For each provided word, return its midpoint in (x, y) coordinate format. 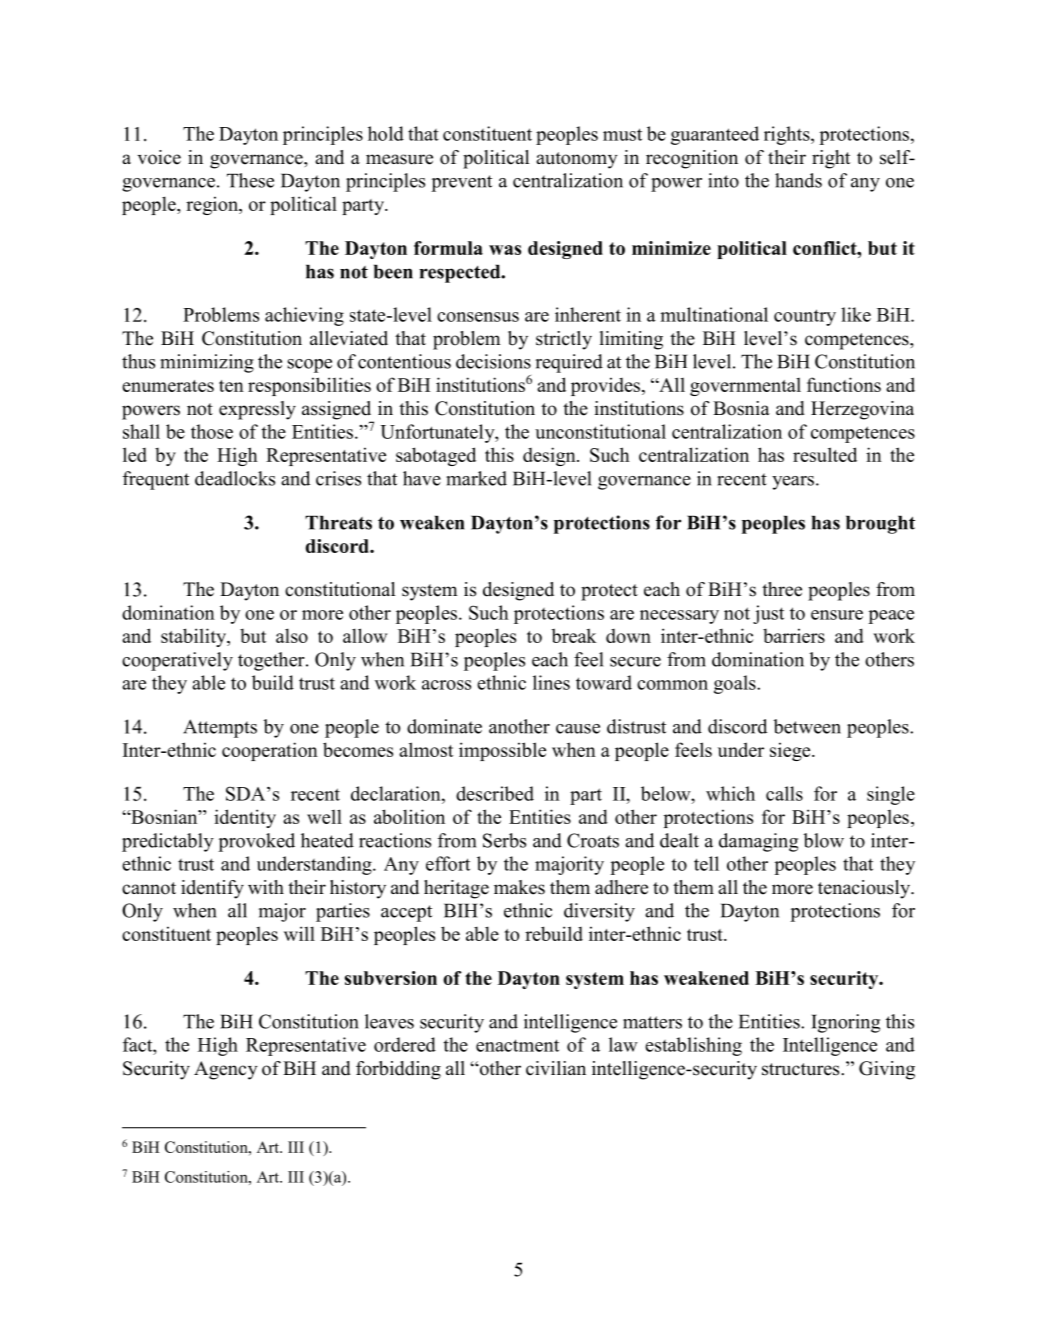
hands (798, 180)
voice (159, 157)
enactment (517, 1045)
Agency (226, 1070)
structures (802, 1069)
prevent (461, 183)
